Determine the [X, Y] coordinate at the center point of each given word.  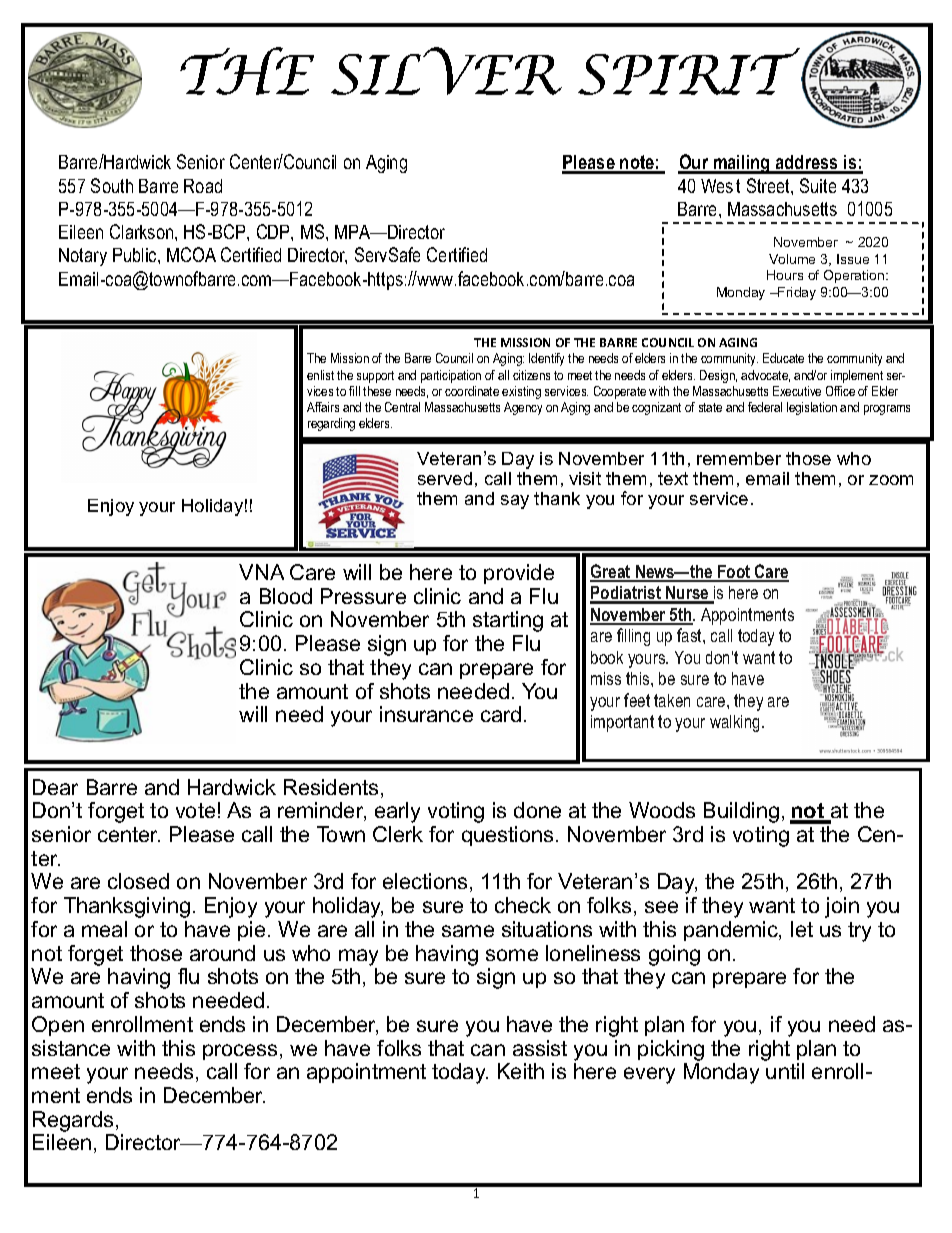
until [785, 1071]
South [112, 185]
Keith [521, 1071]
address [807, 164]
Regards [73, 1121]
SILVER [446, 71]
